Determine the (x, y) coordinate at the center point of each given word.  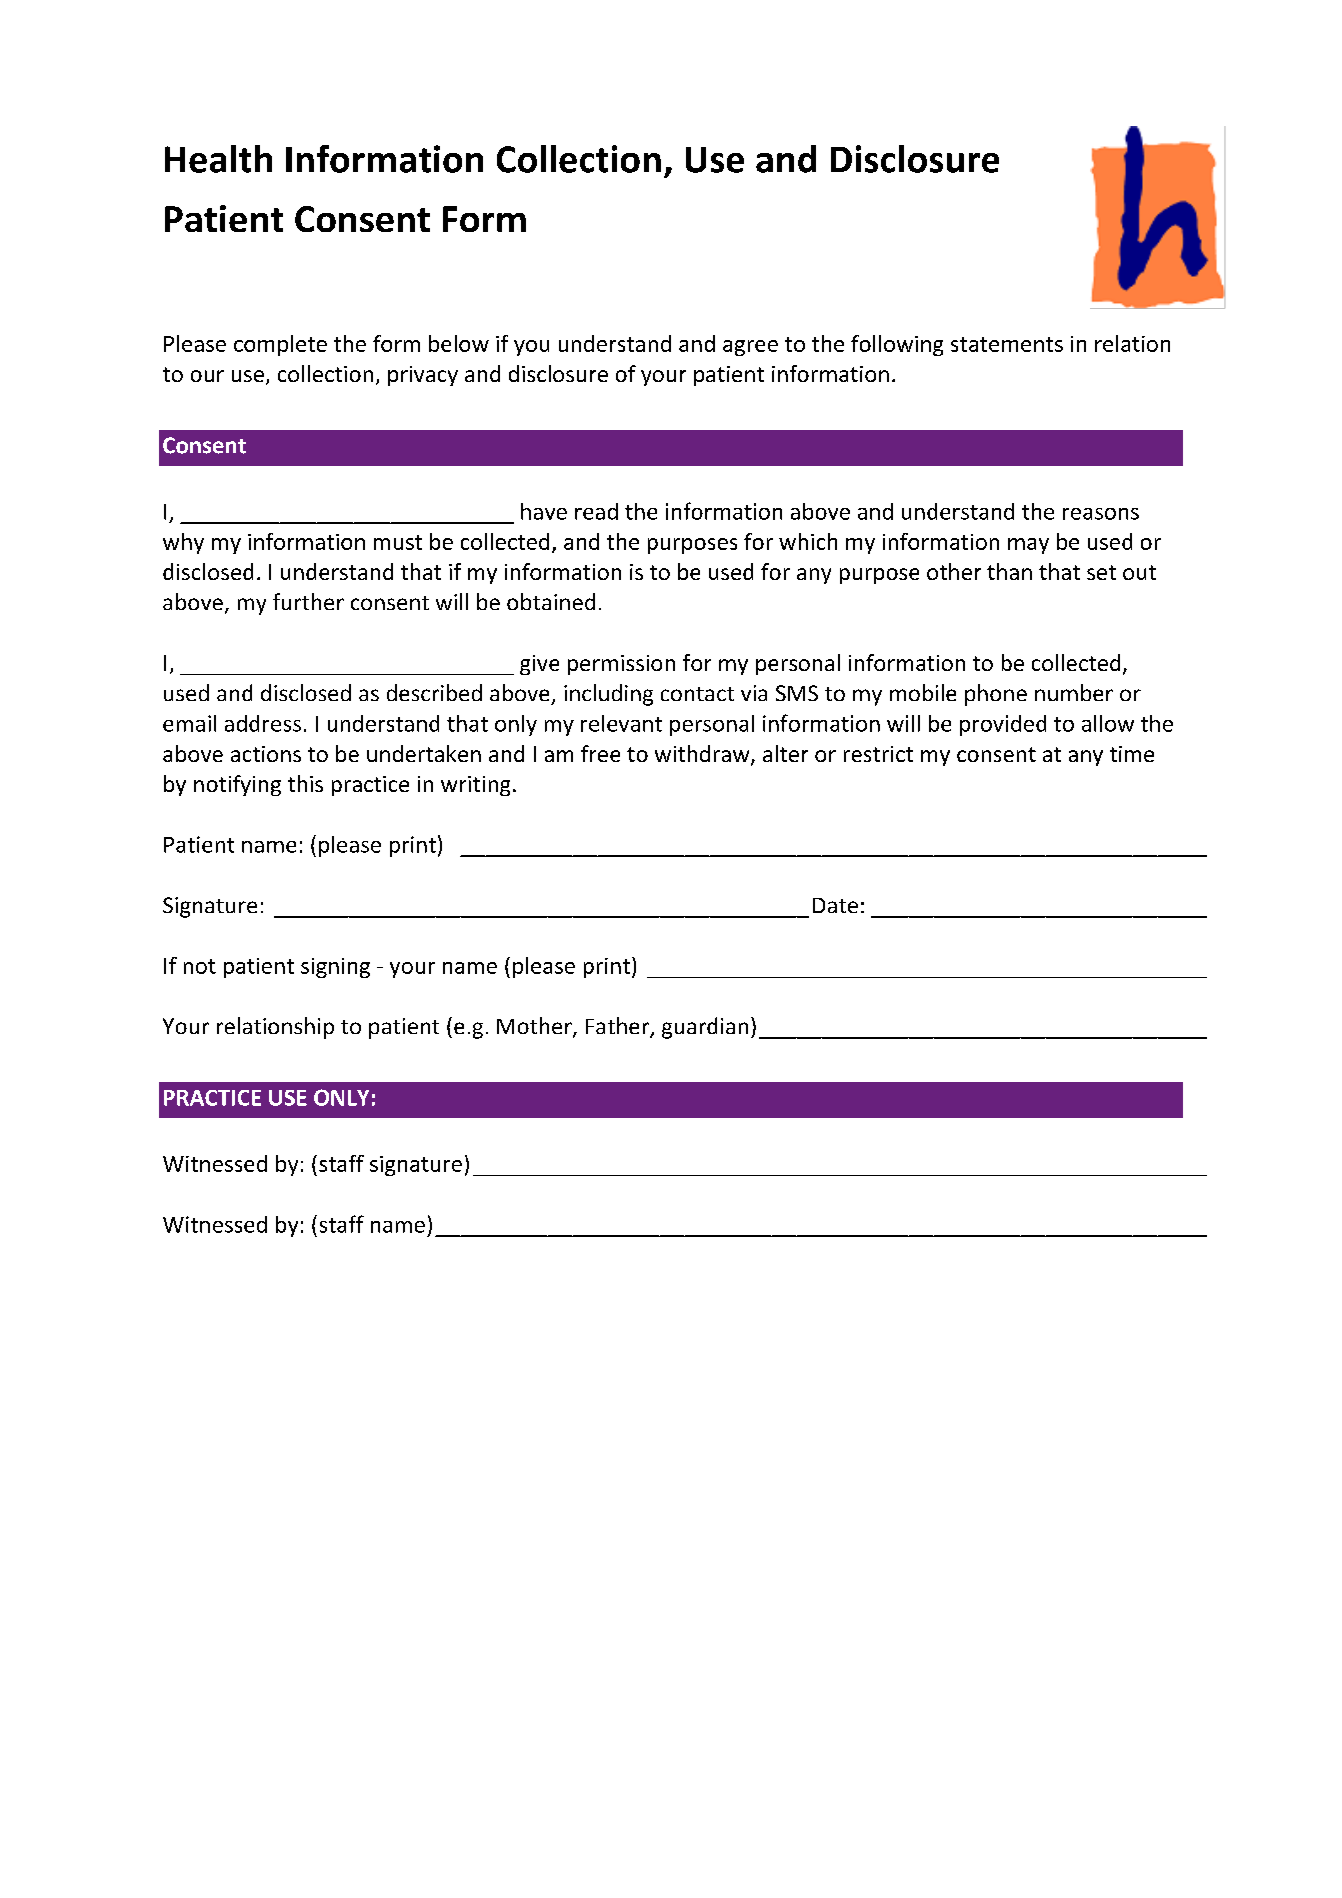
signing (335, 968)
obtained (551, 601)
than (1009, 571)
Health (218, 159)
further (308, 601)
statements (1007, 344)
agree (750, 348)
